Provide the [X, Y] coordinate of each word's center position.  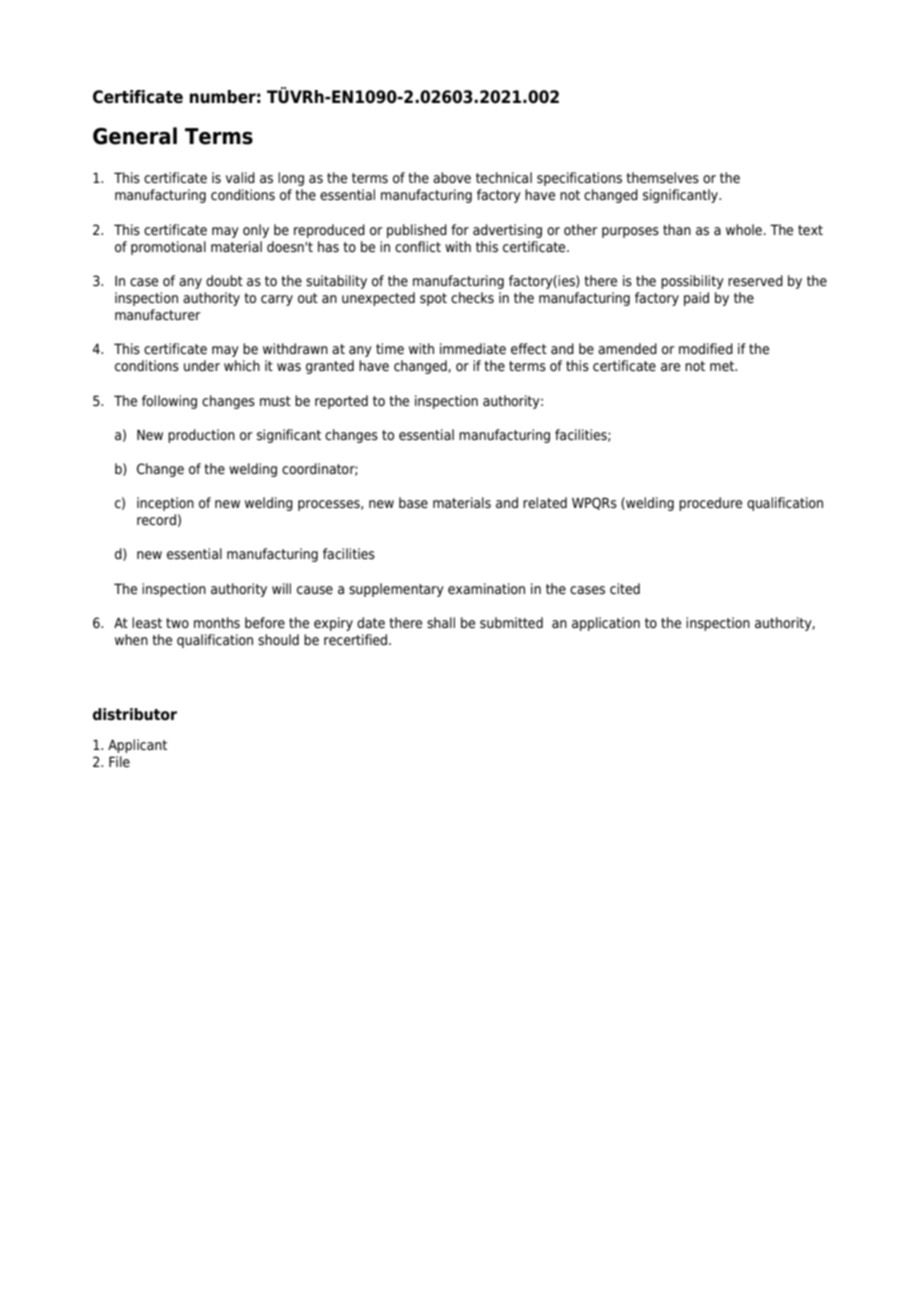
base [413, 503]
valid [240, 177]
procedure [710, 504]
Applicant [137, 746]
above [452, 178]
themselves [662, 178]
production [201, 436]
